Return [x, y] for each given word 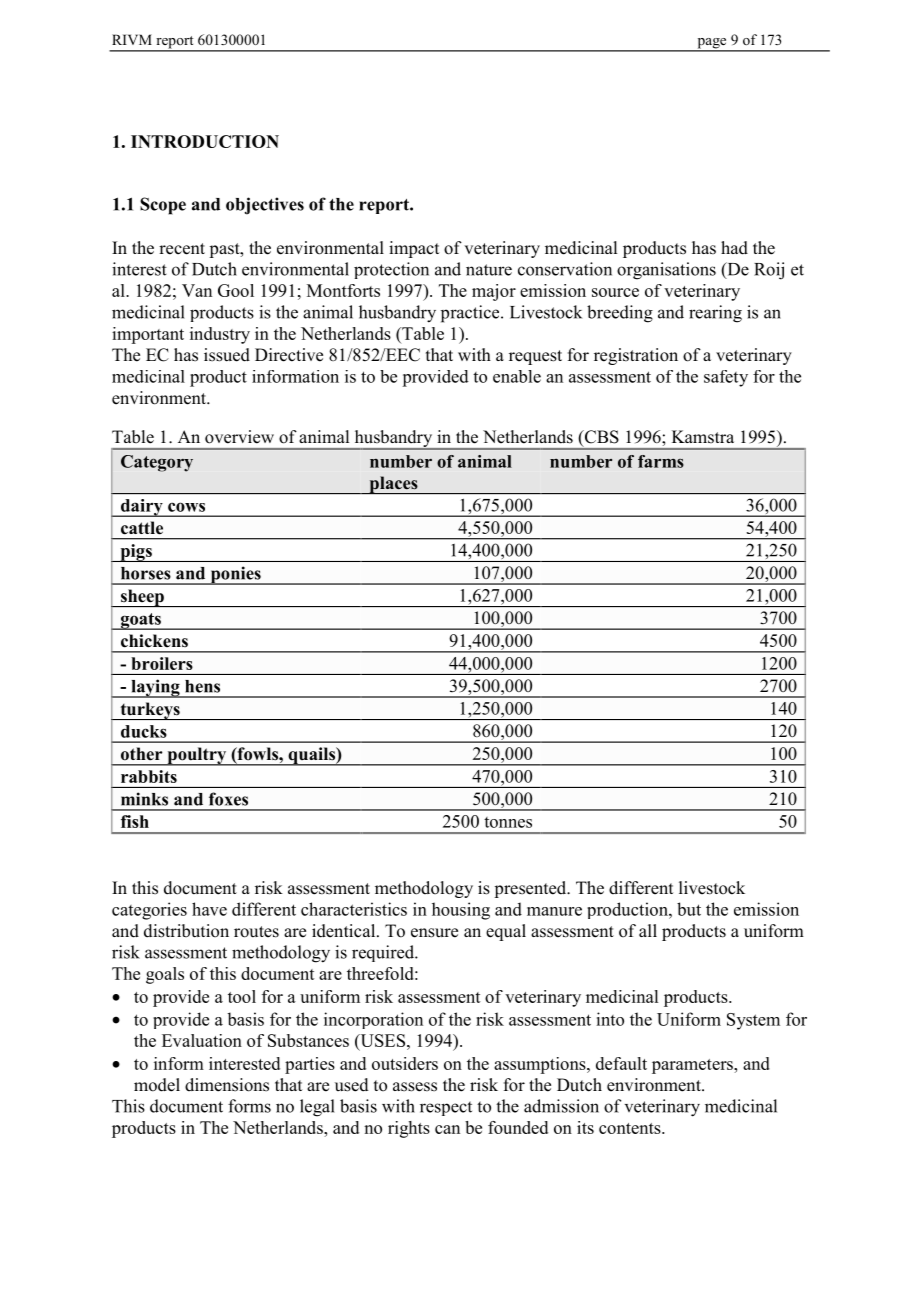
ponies [235, 575]
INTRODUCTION [205, 141]
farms [661, 461]
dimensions [227, 1085]
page [712, 44]
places [393, 485]
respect [446, 1108]
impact [414, 249]
